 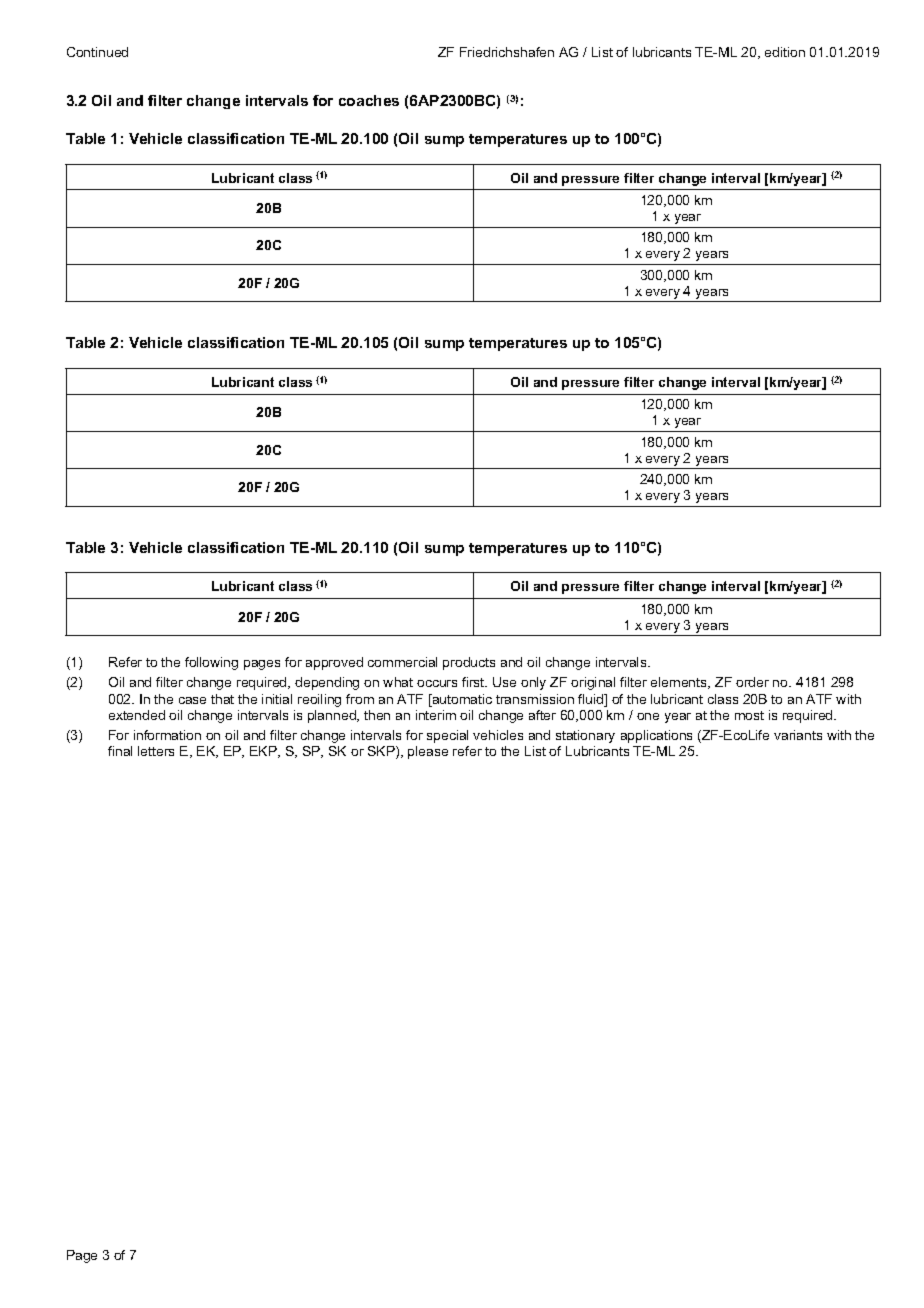 I want to click on Continued, so click(x=97, y=52).
